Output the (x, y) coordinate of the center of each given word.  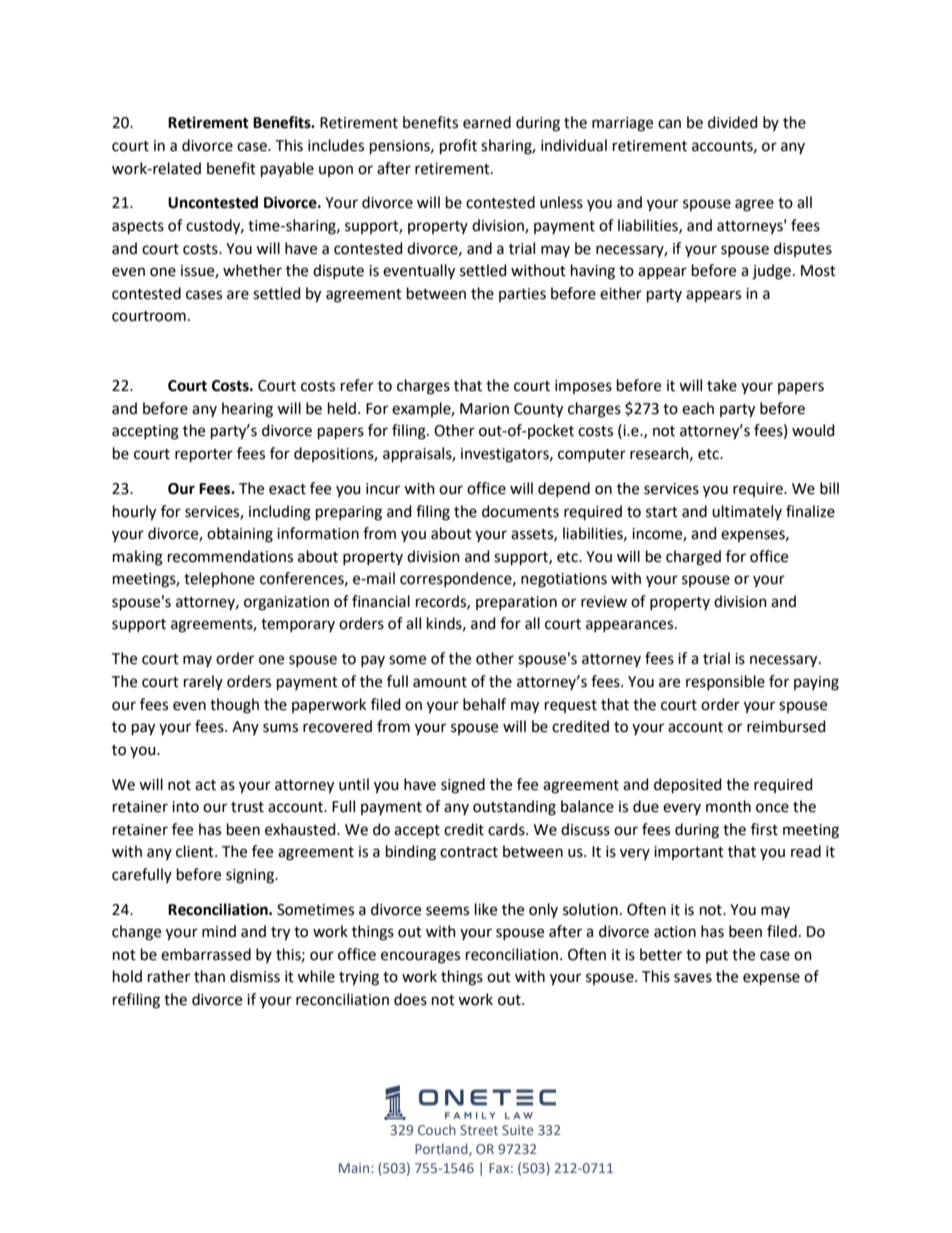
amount (440, 682)
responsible (725, 682)
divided (733, 122)
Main (355, 1168)
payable (287, 169)
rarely (203, 682)
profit (458, 146)
